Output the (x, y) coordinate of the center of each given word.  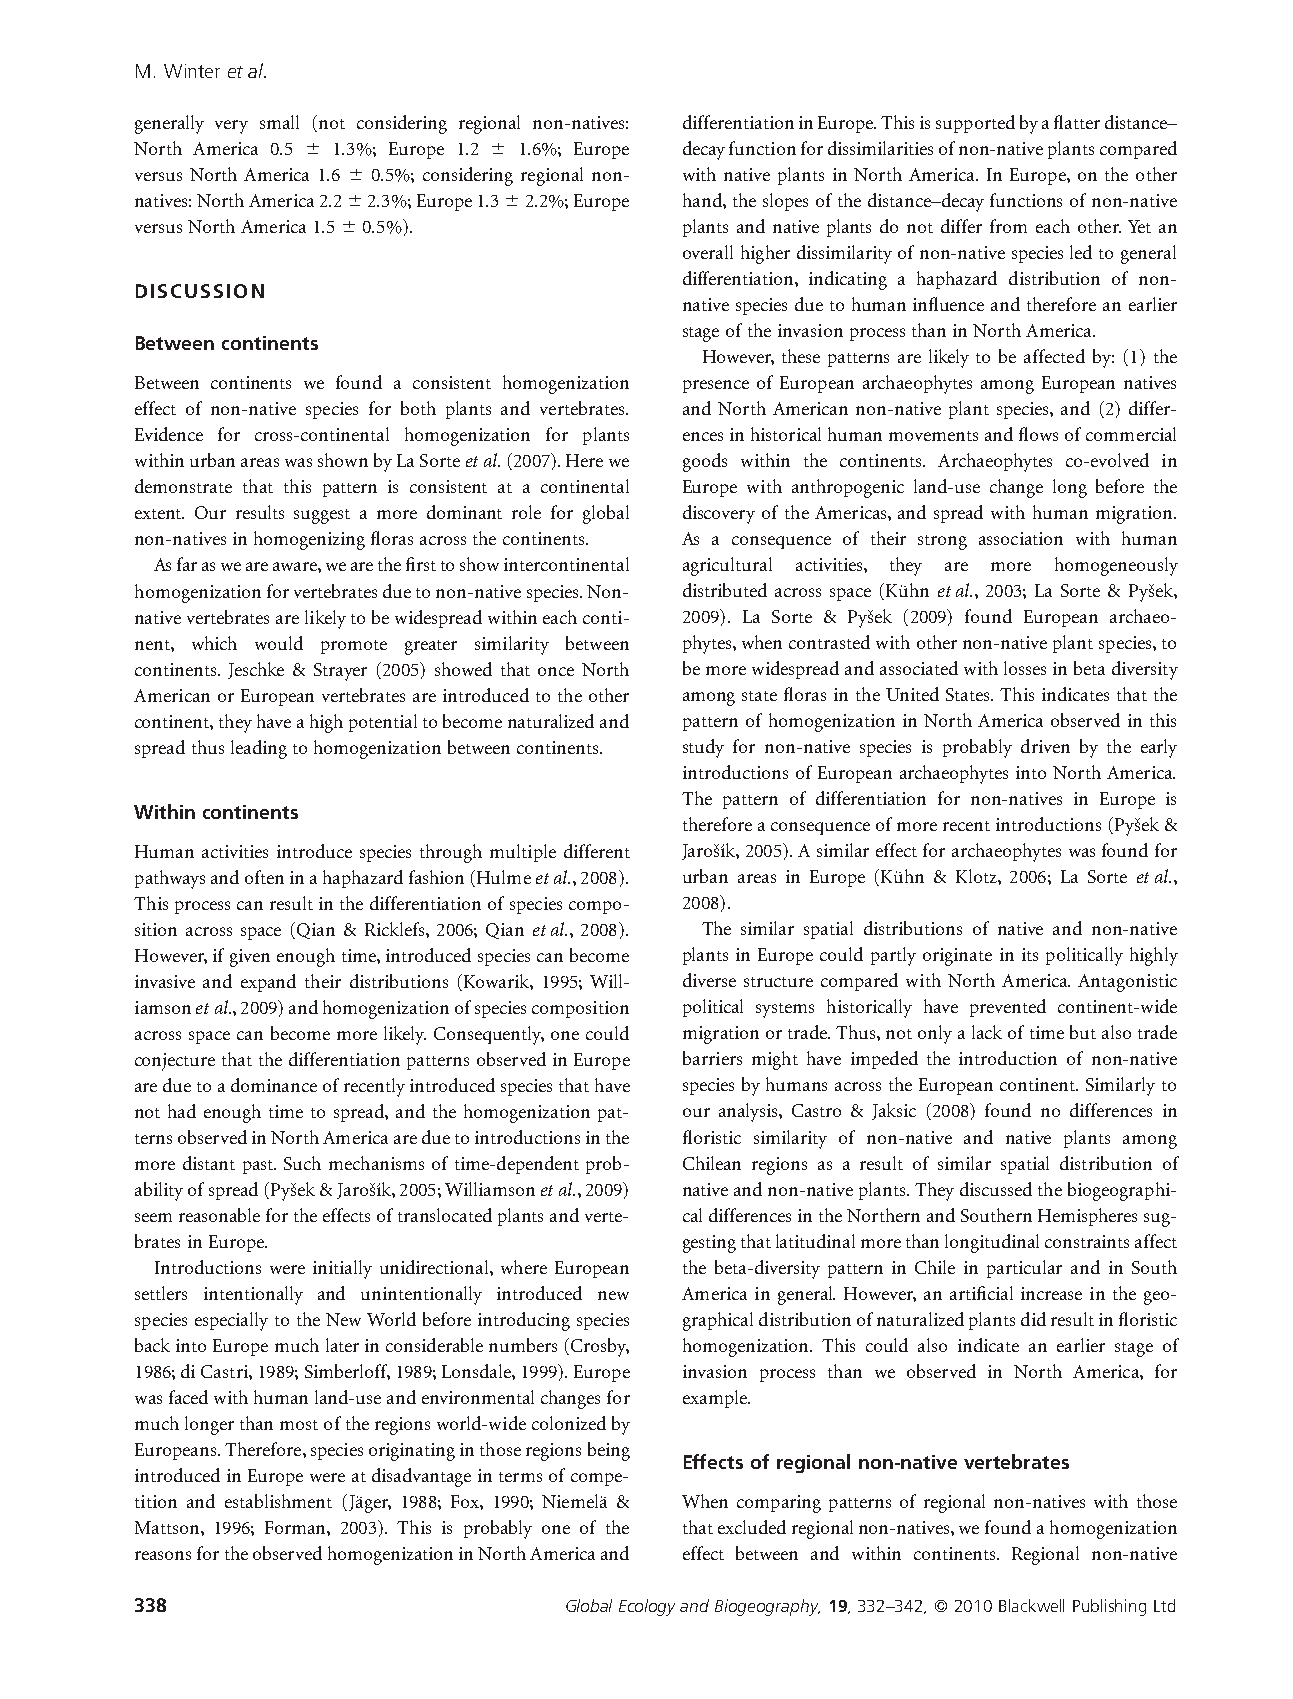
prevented (1008, 1008)
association (1021, 538)
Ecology (647, 1607)
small (279, 122)
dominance (274, 1085)
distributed (725, 590)
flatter (1077, 122)
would (279, 643)
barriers (712, 1058)
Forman (296, 1527)
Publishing (1109, 1607)
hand (703, 200)
